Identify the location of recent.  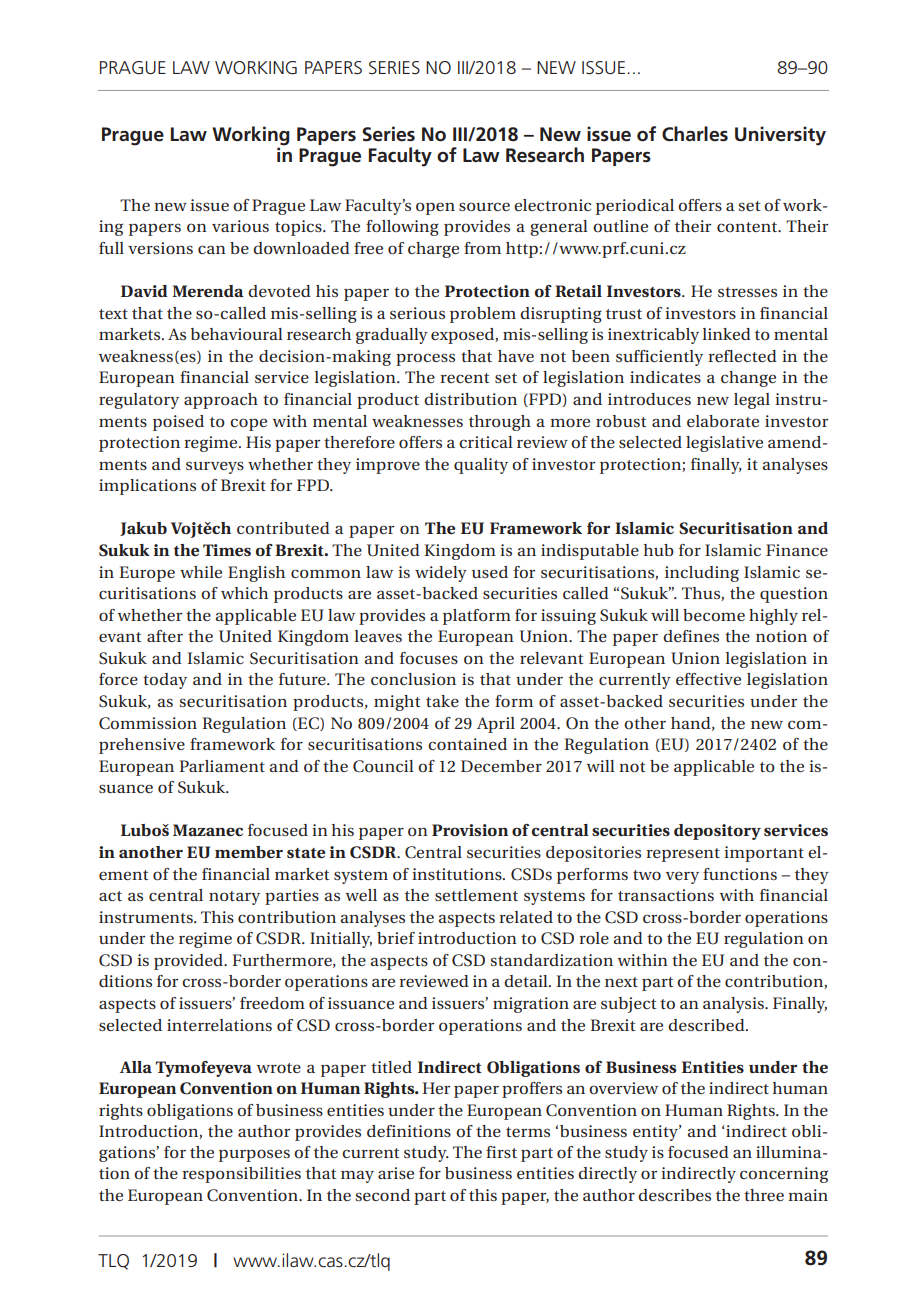
(464, 378).
